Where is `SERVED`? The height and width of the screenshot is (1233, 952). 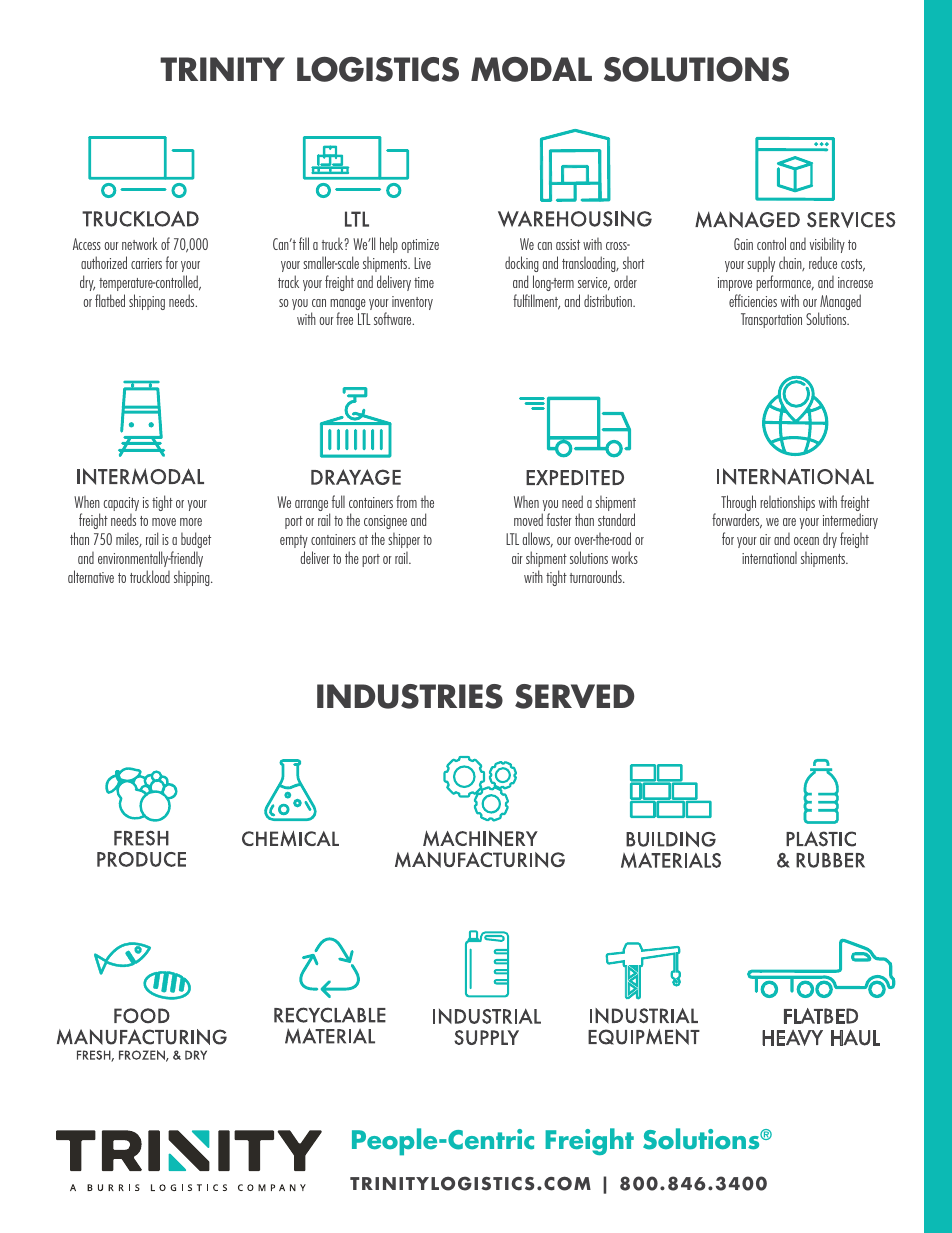
SERVED is located at coordinates (575, 696).
